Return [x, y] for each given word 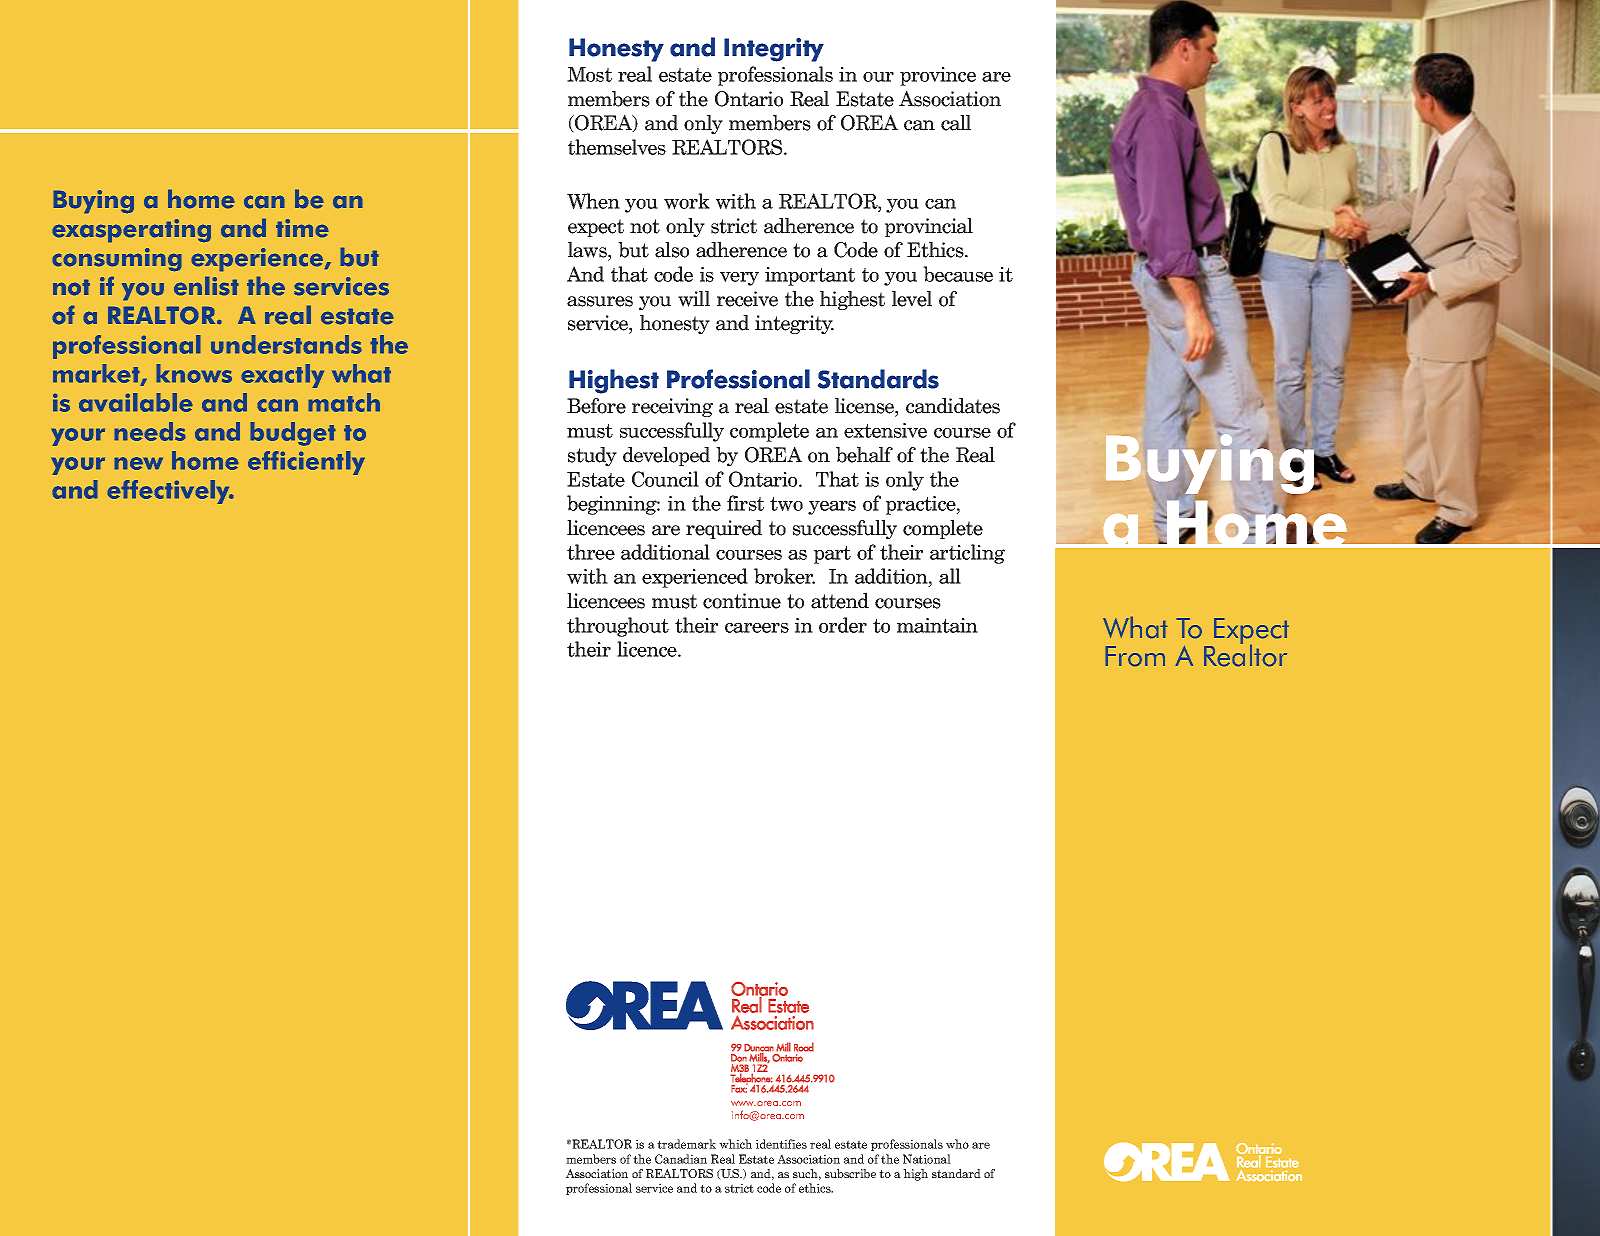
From [1135, 656]
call [956, 123]
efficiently [306, 463]
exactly [282, 376]
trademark [686, 1144]
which [735, 1144]
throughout [618, 627]
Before [596, 406]
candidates [953, 406]
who [957, 1144]
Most [589, 74]
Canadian [681, 1159]
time [302, 228]
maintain [937, 625]
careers [757, 628]
